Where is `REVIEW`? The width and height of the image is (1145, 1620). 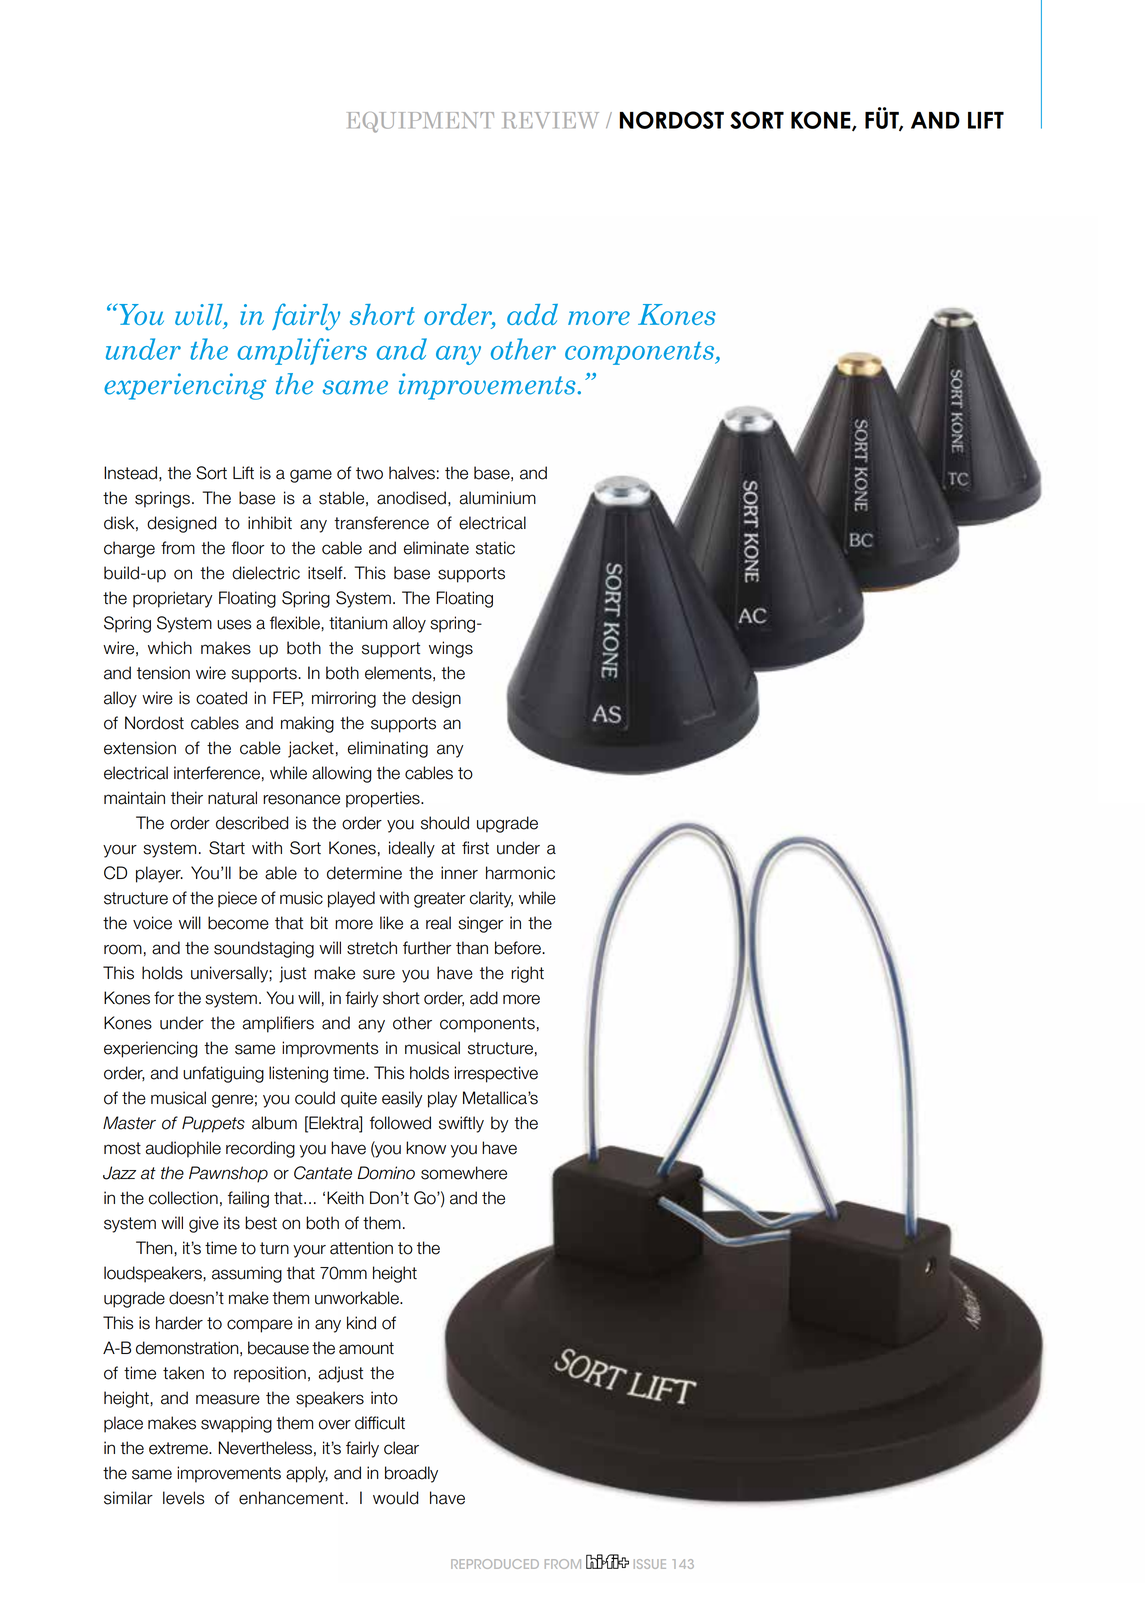 REVIEW is located at coordinates (550, 120).
